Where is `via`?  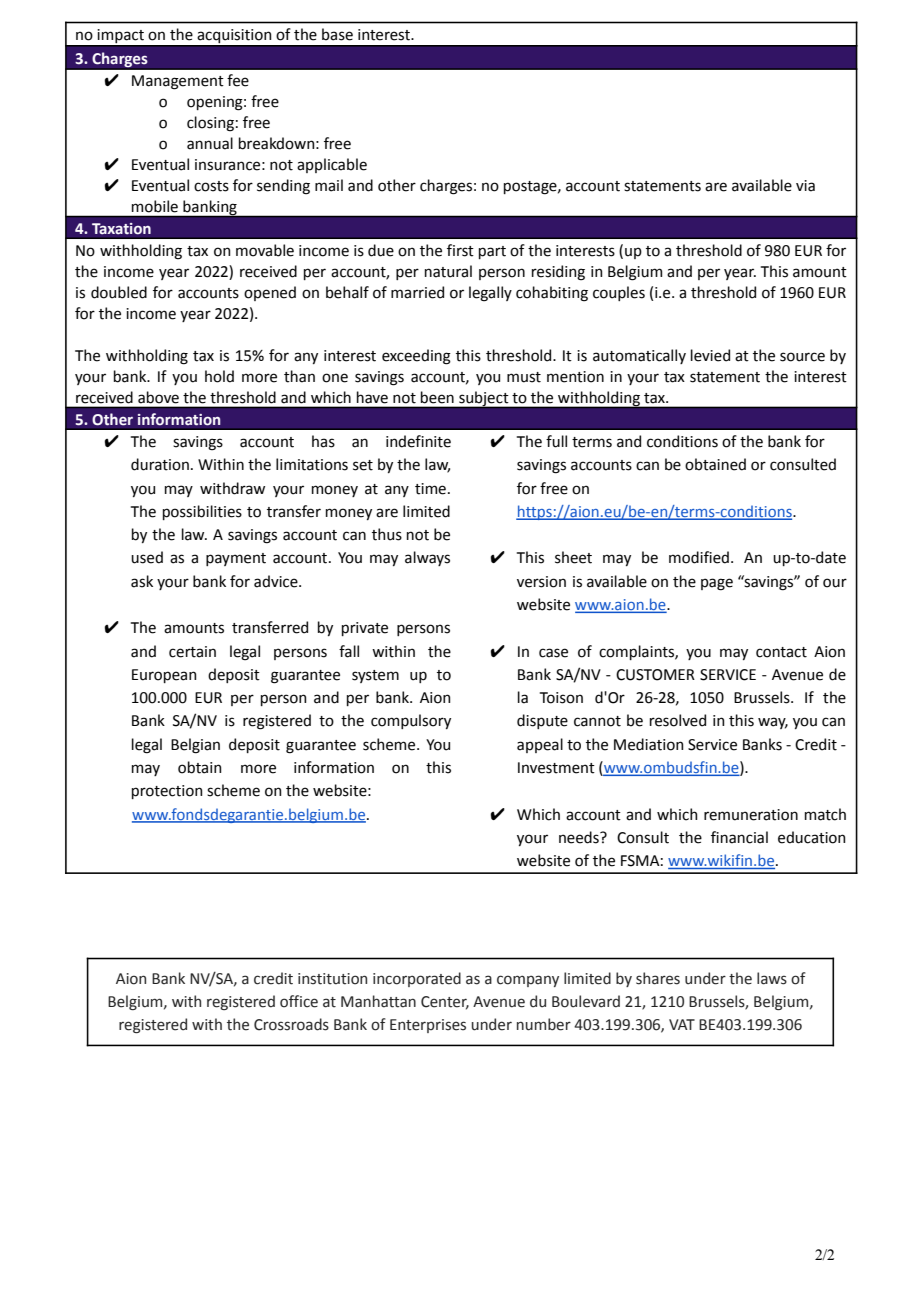 via is located at coordinates (805, 186).
